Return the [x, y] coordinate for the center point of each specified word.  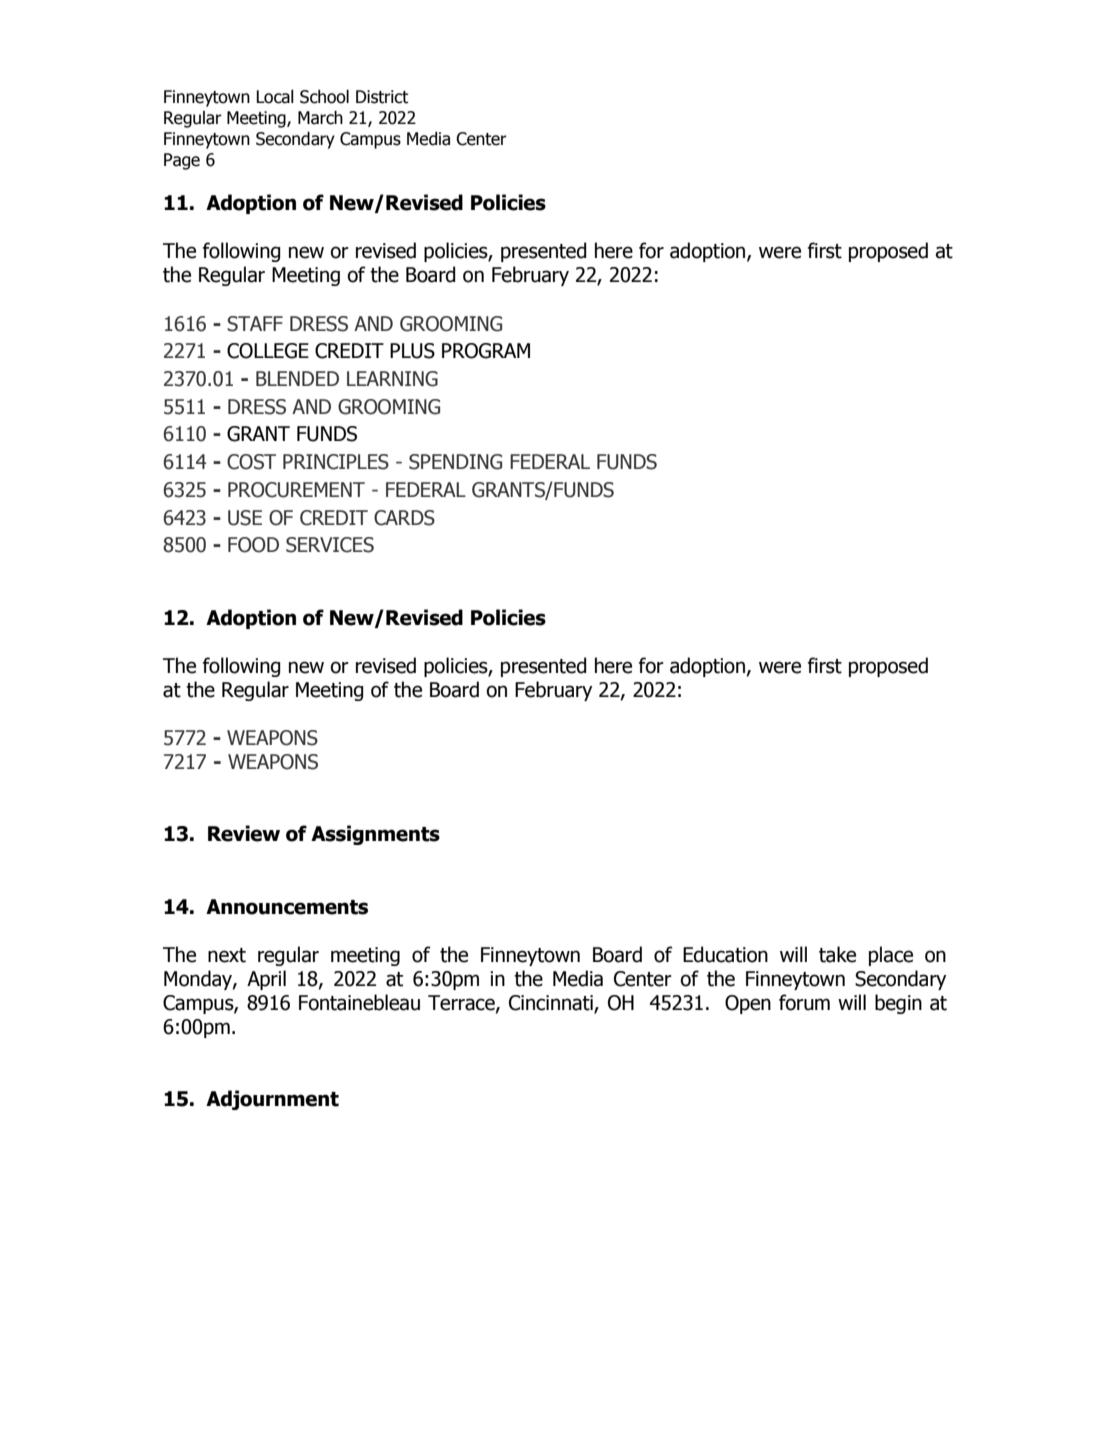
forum [804, 1002]
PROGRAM [486, 351]
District [382, 97]
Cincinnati [552, 1004]
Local [275, 97]
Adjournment [272, 1100]
